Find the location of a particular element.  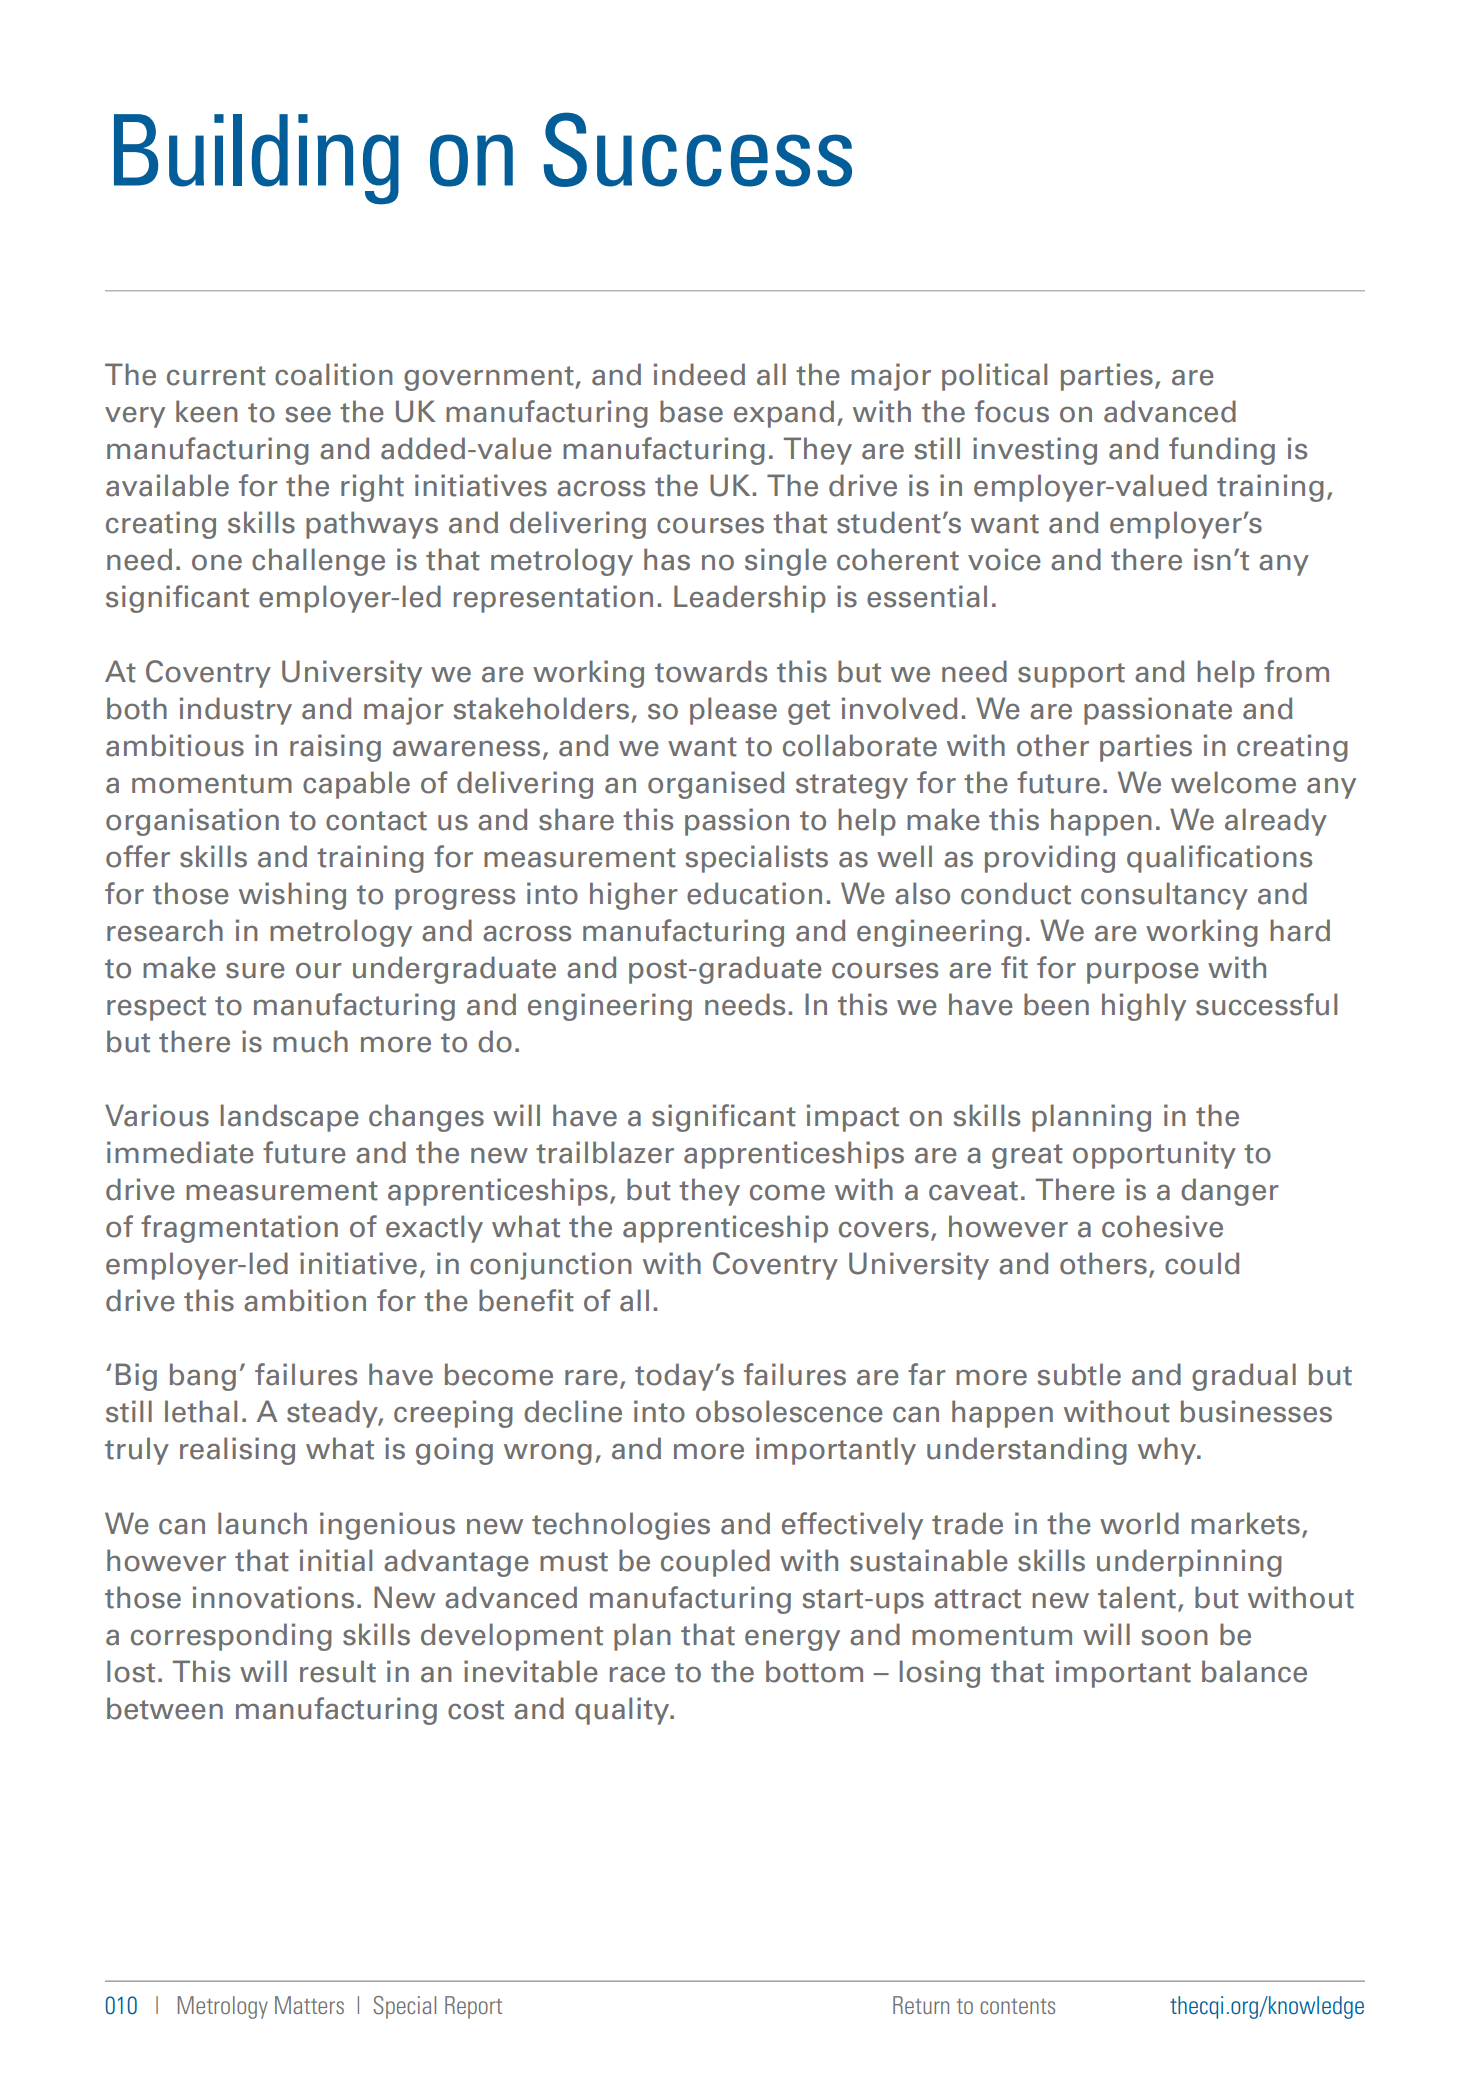

coupled is located at coordinates (715, 1563).
